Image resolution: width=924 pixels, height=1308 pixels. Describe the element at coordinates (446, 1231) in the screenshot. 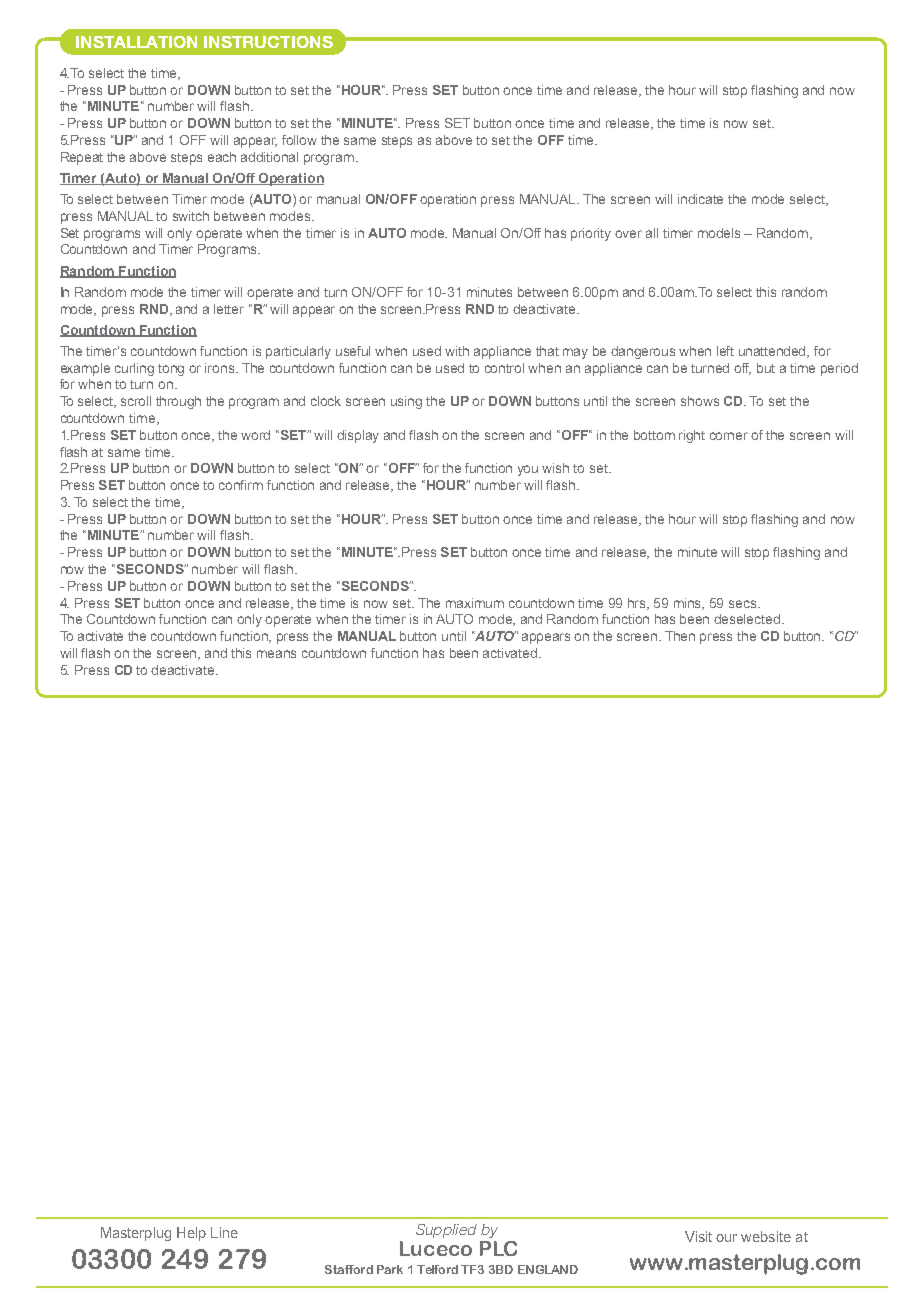

I see `Supplied` at that location.
